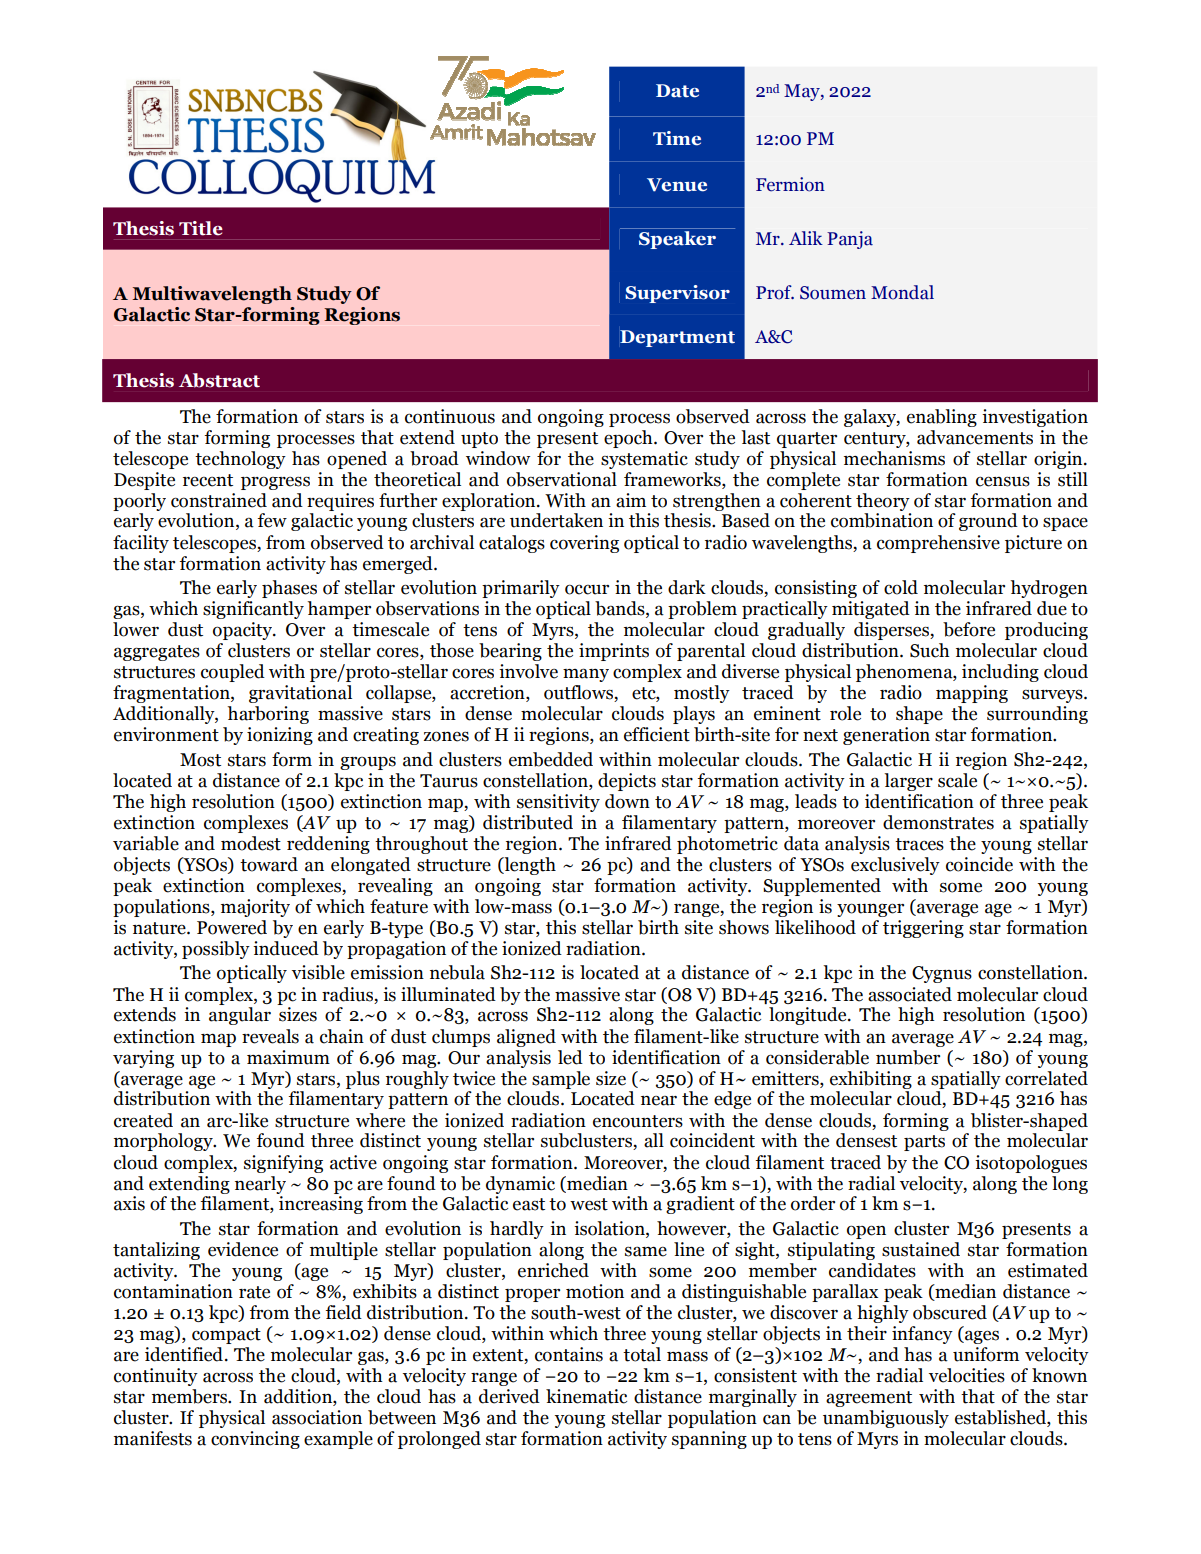 This page has width=1201, height=1554. I want to click on Title, so click(201, 228).
